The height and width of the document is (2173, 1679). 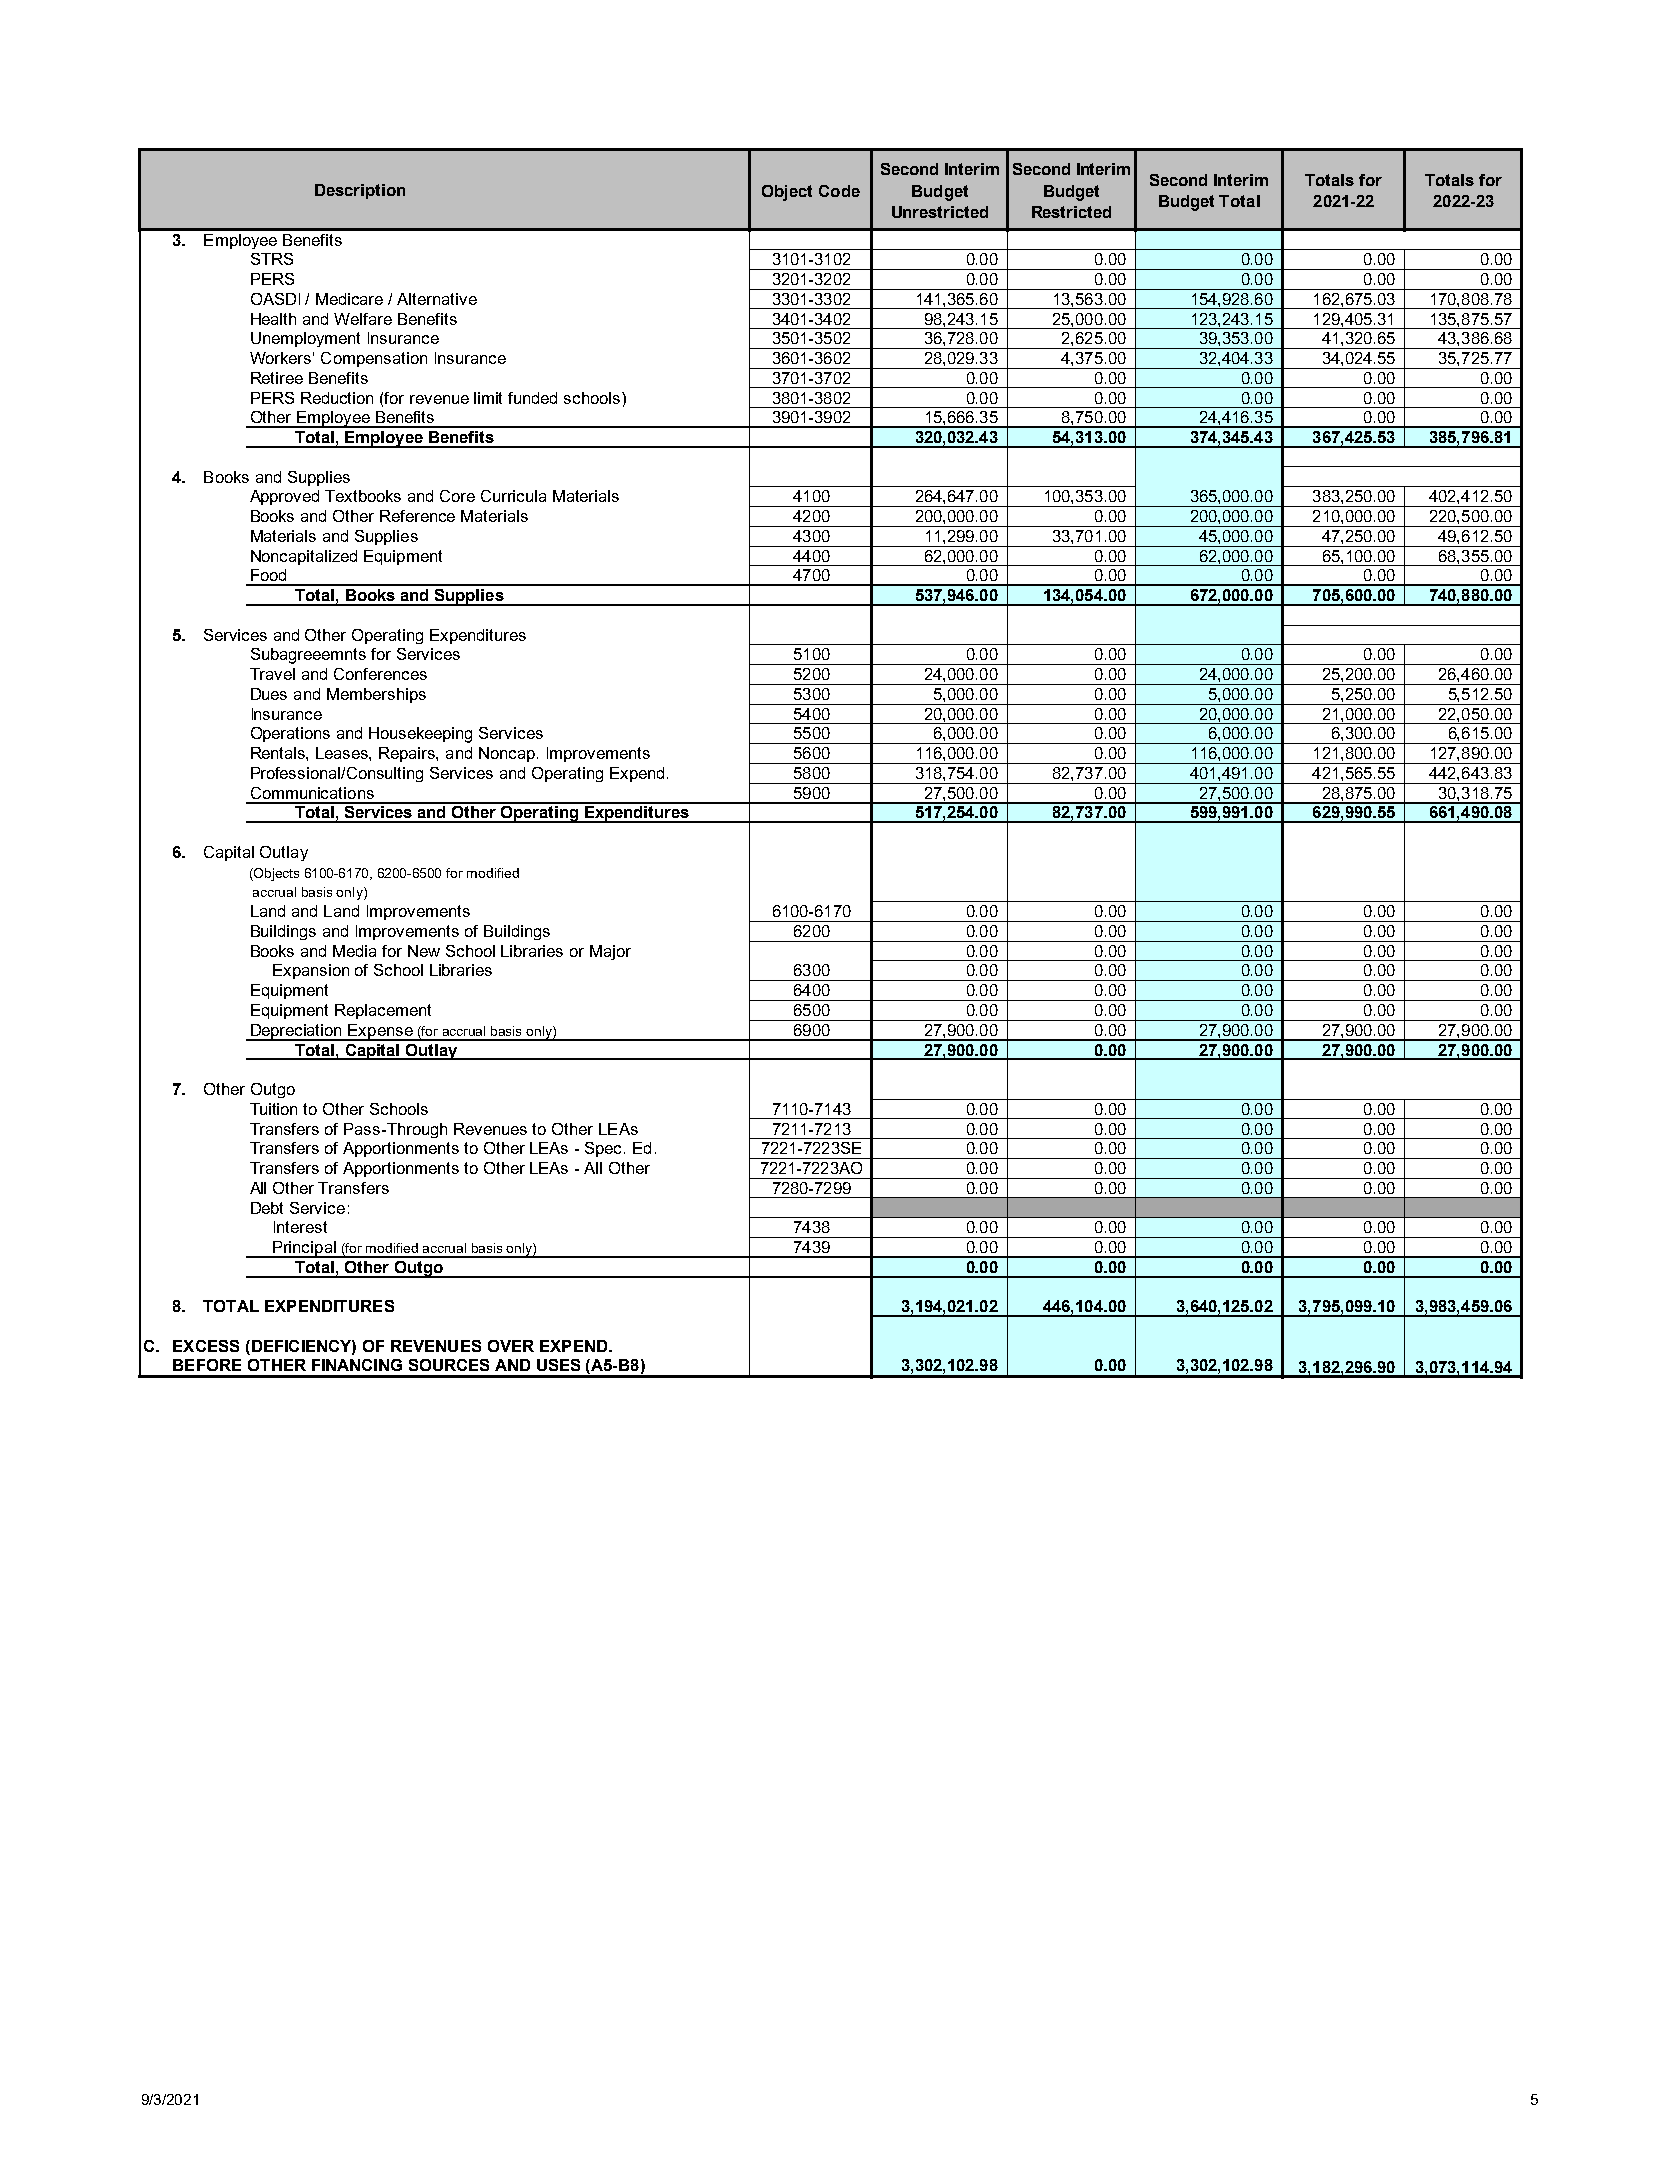 What do you see at coordinates (610, 952) in the document?
I see `Major` at bounding box center [610, 952].
